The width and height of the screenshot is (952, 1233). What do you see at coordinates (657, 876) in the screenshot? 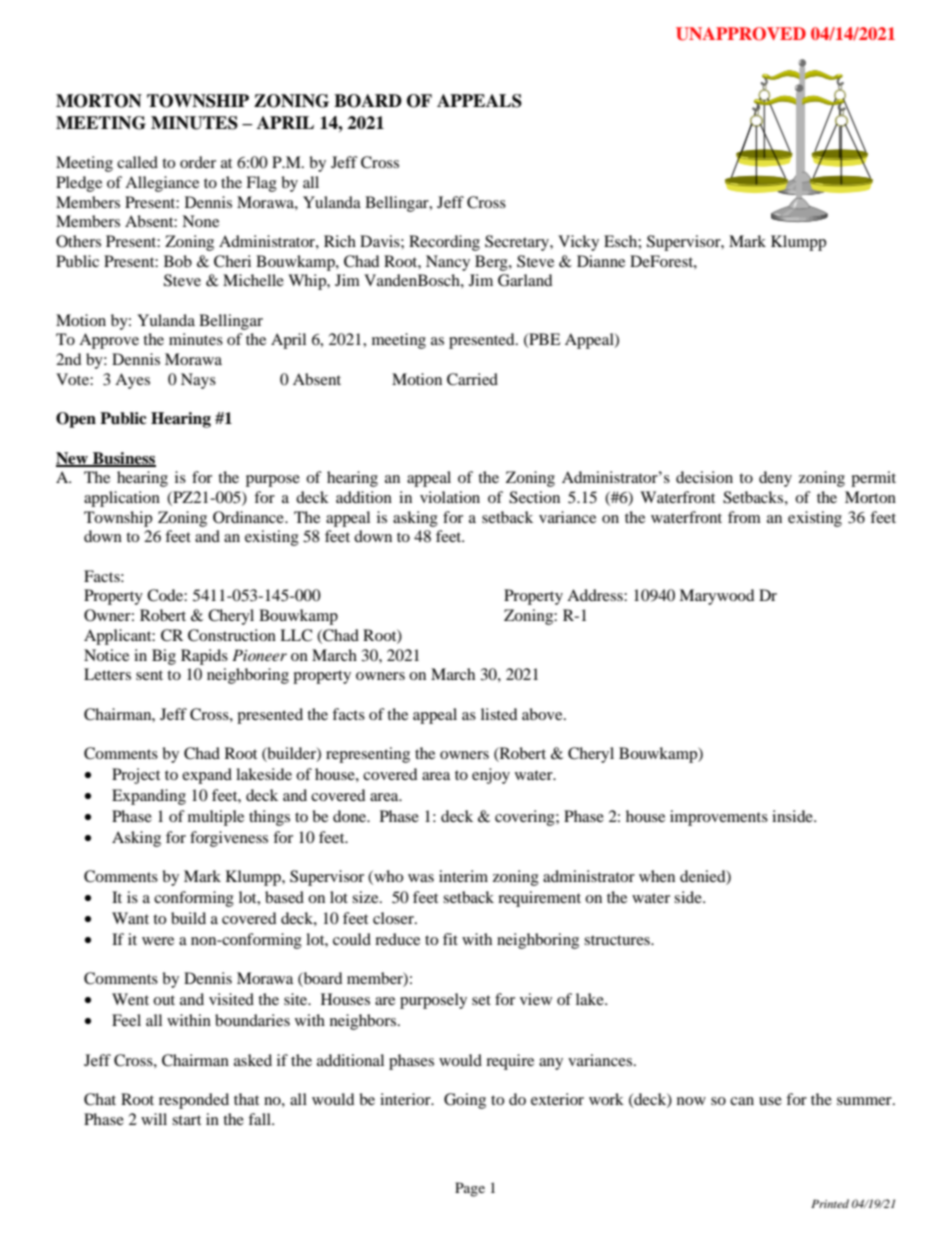
I see `when` at bounding box center [657, 876].
